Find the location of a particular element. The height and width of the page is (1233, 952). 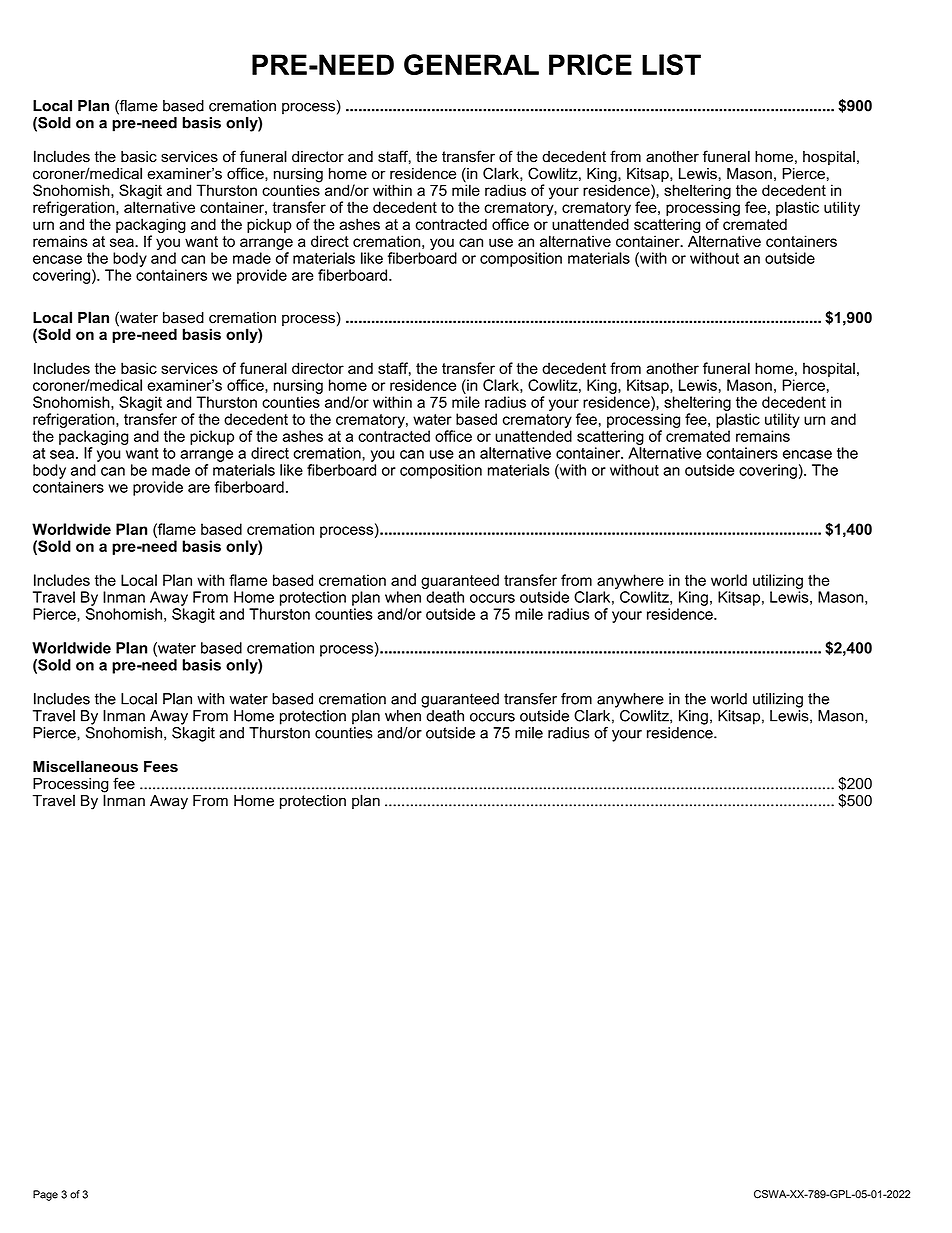

Page is located at coordinates (45, 1195).
